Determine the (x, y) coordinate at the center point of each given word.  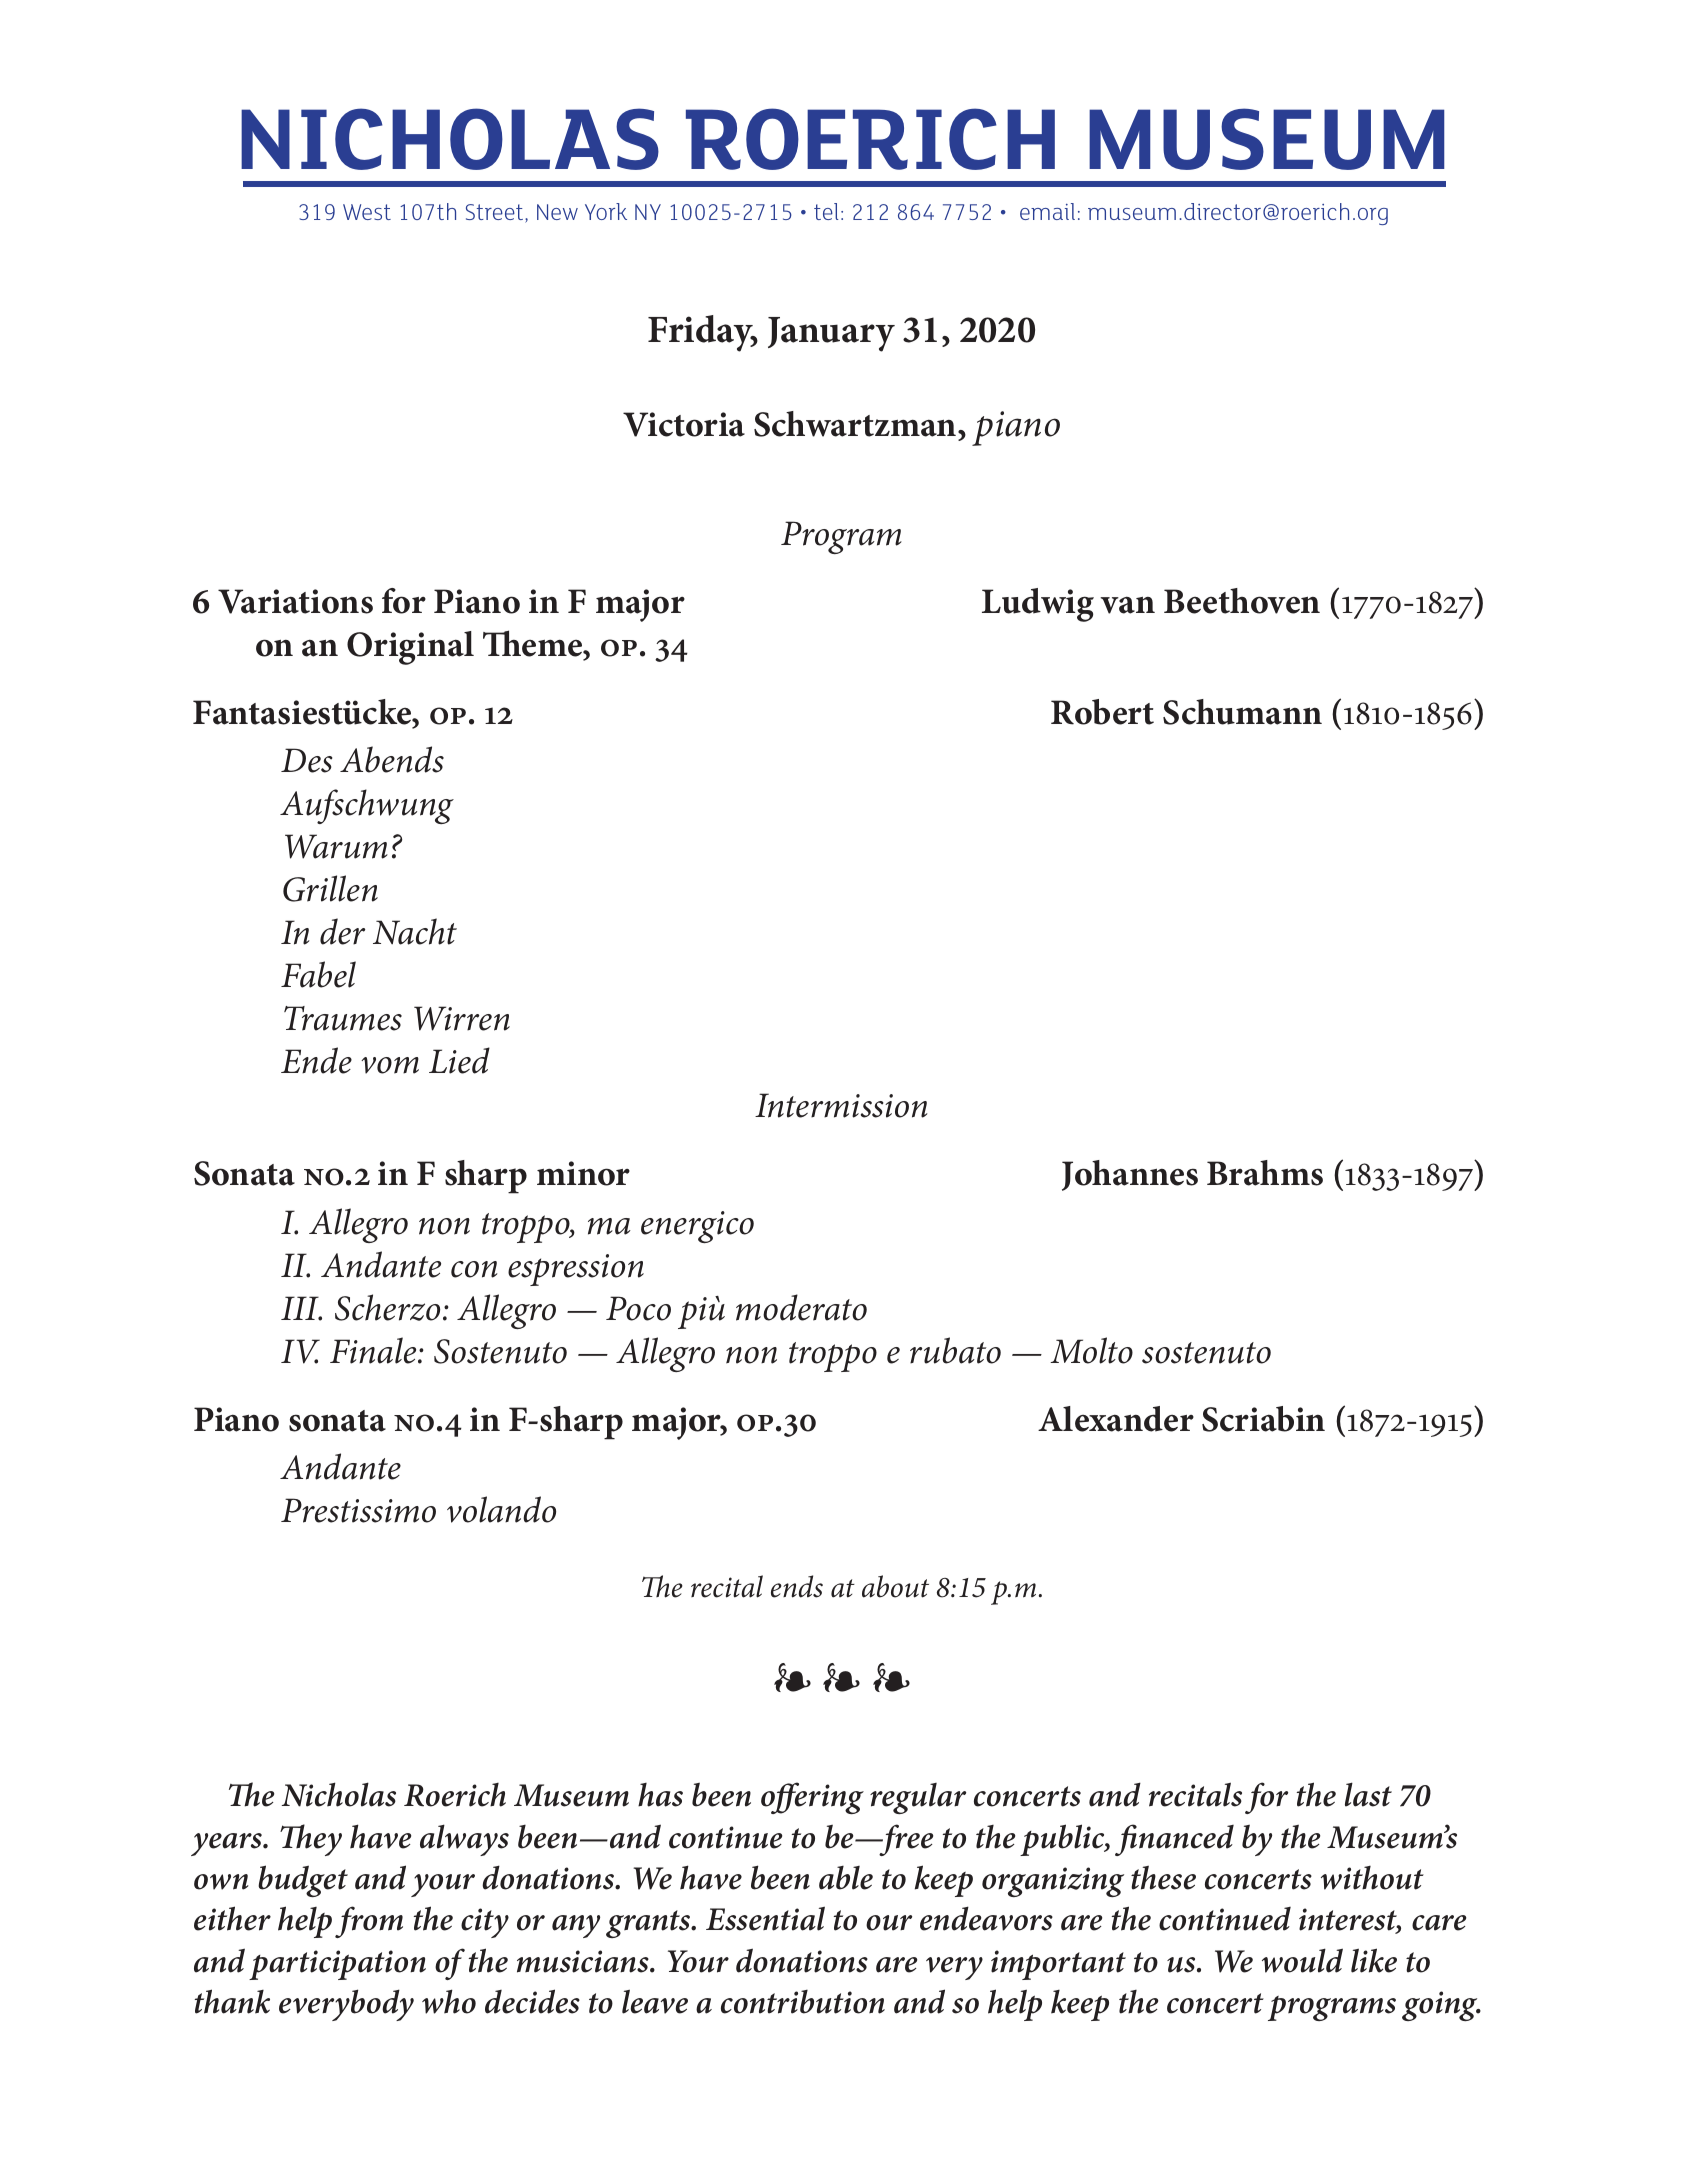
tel (826, 211)
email (1047, 211)
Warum (336, 846)
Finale (374, 1350)
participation (337, 1965)
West (367, 212)
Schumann (1242, 712)
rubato (955, 1350)
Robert (1102, 712)
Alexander (1116, 1419)
